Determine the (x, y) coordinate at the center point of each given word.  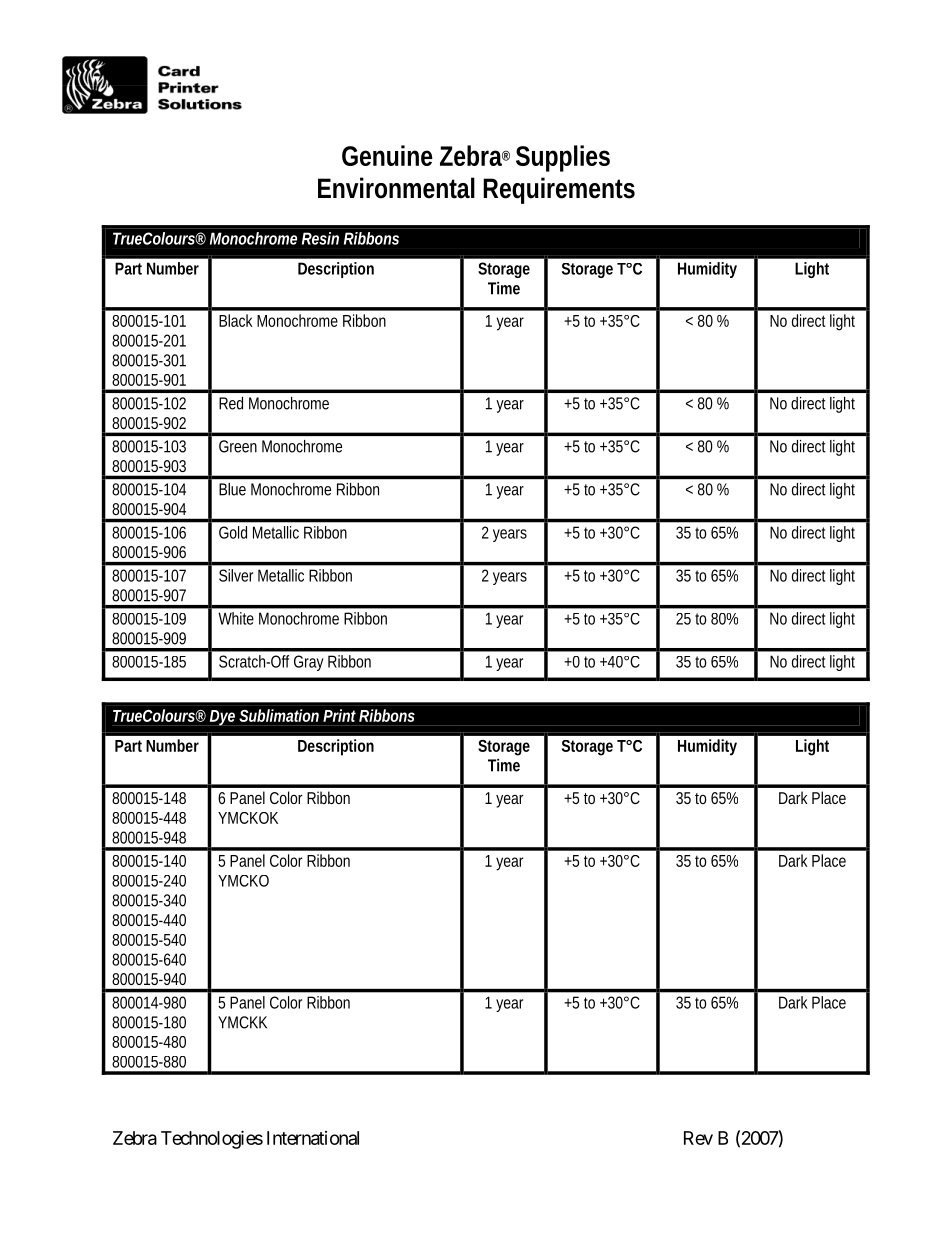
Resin (320, 238)
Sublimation (279, 715)
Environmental (396, 188)
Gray (309, 663)
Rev (698, 1138)
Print (339, 715)
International (313, 1138)
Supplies (563, 158)
